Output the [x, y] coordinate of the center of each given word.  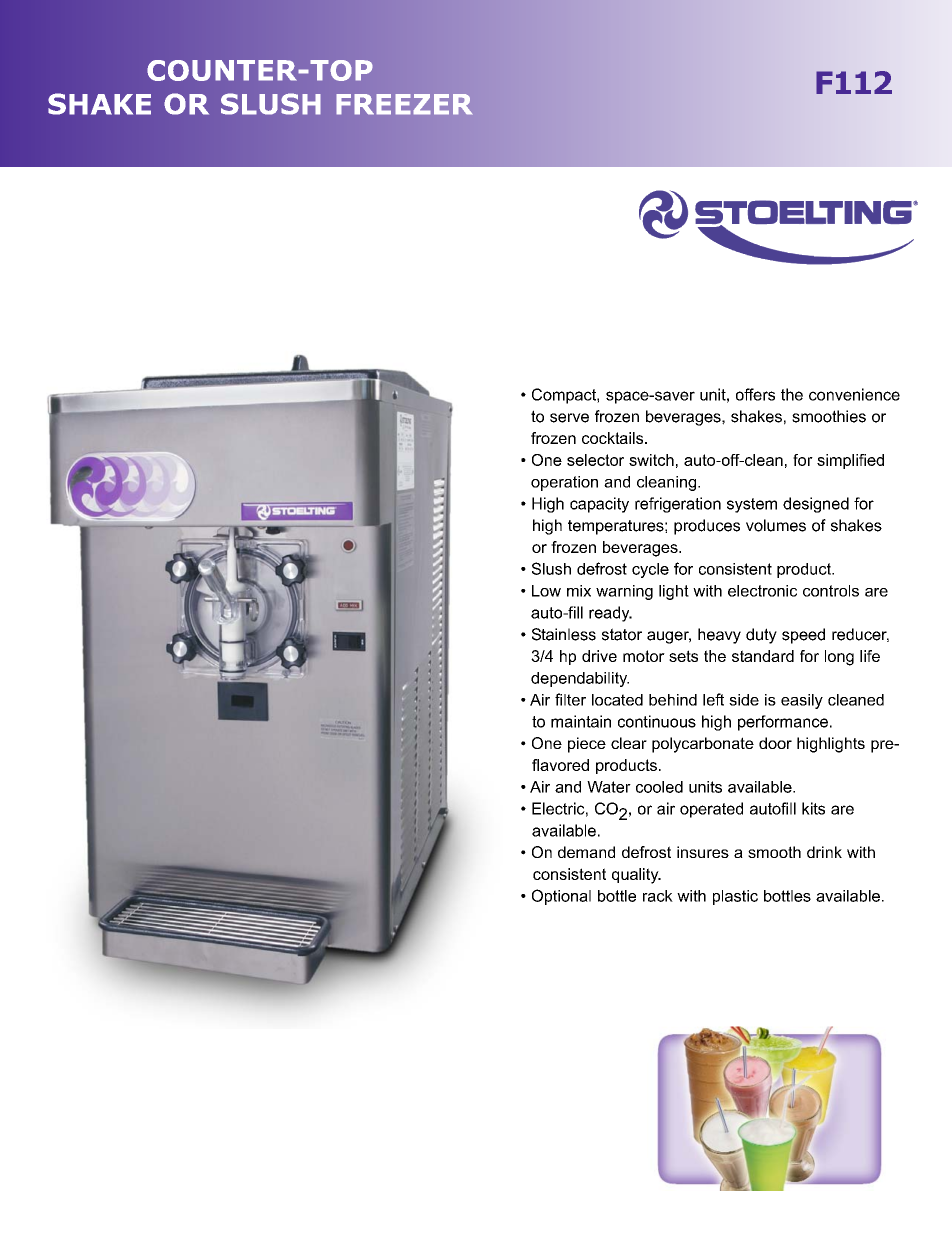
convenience [854, 394]
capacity [599, 505]
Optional [561, 897]
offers [755, 394]
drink [824, 852]
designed [816, 505]
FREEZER [405, 104]
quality [636, 876]
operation [564, 483]
